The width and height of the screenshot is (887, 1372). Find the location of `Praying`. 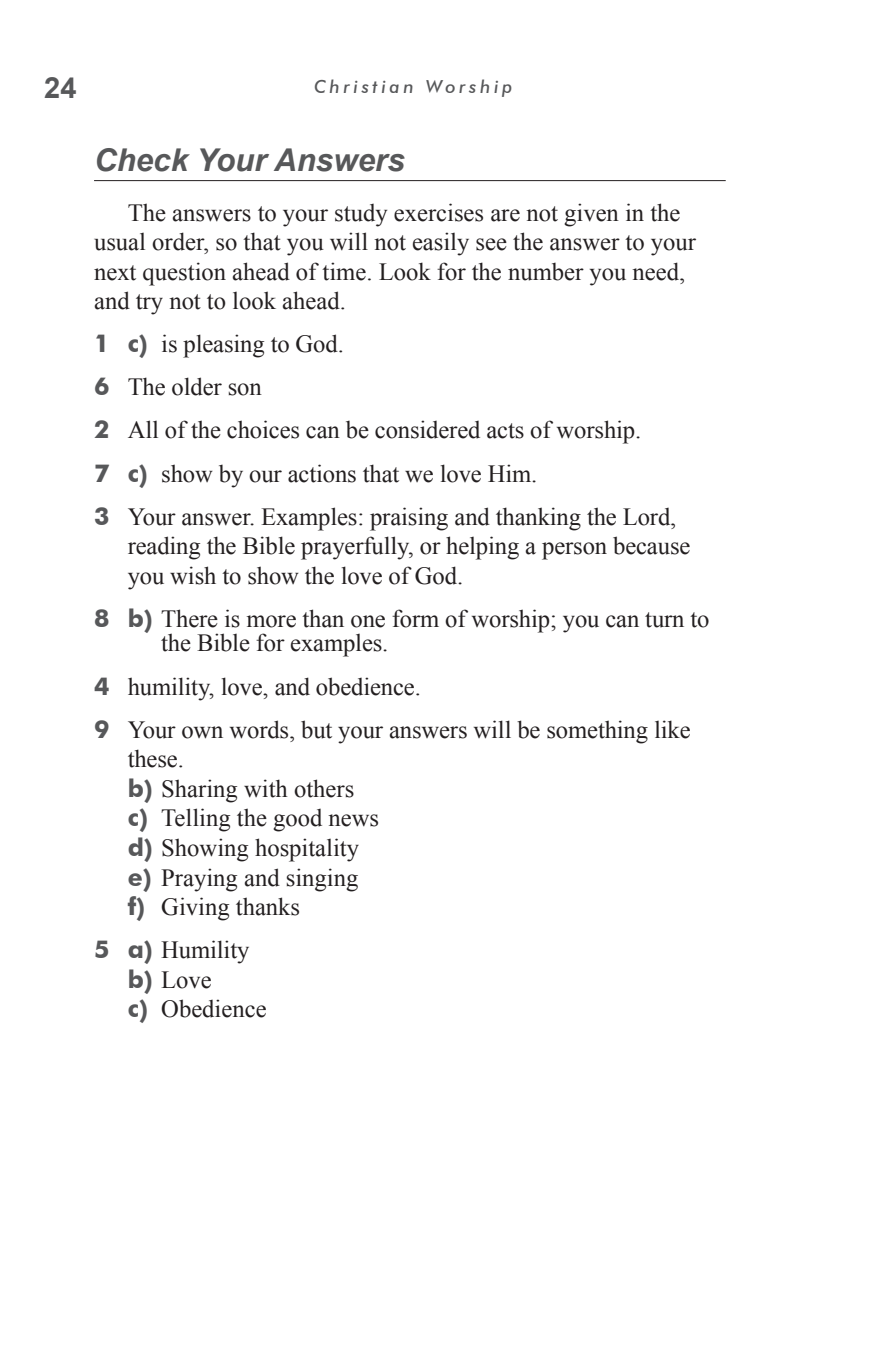

Praying is located at coordinates (199, 880).
